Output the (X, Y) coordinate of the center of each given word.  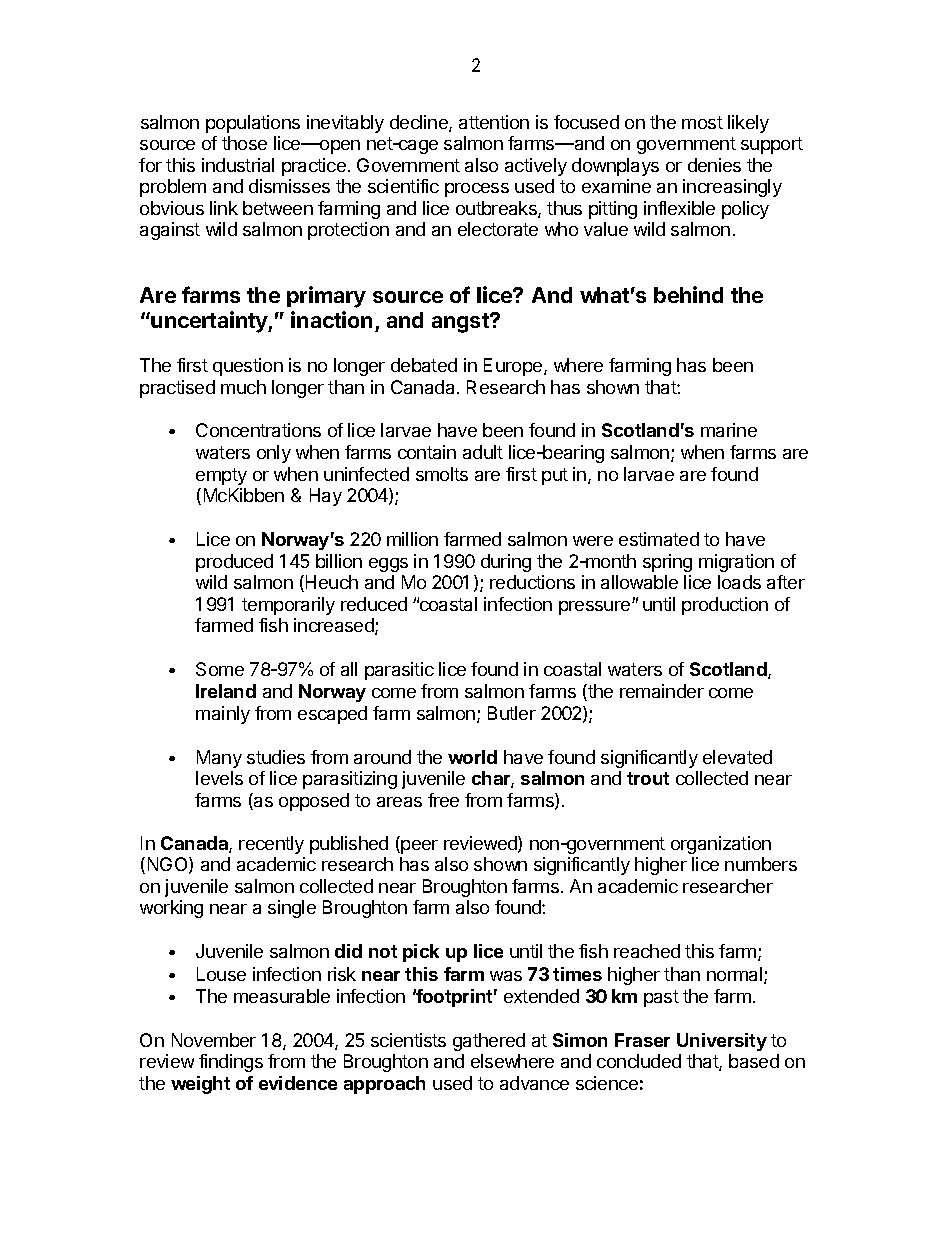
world (472, 757)
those (244, 143)
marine (729, 430)
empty (221, 476)
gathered (489, 1042)
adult (483, 452)
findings (231, 1063)
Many (219, 759)
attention (494, 122)
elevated (737, 757)
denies (714, 165)
